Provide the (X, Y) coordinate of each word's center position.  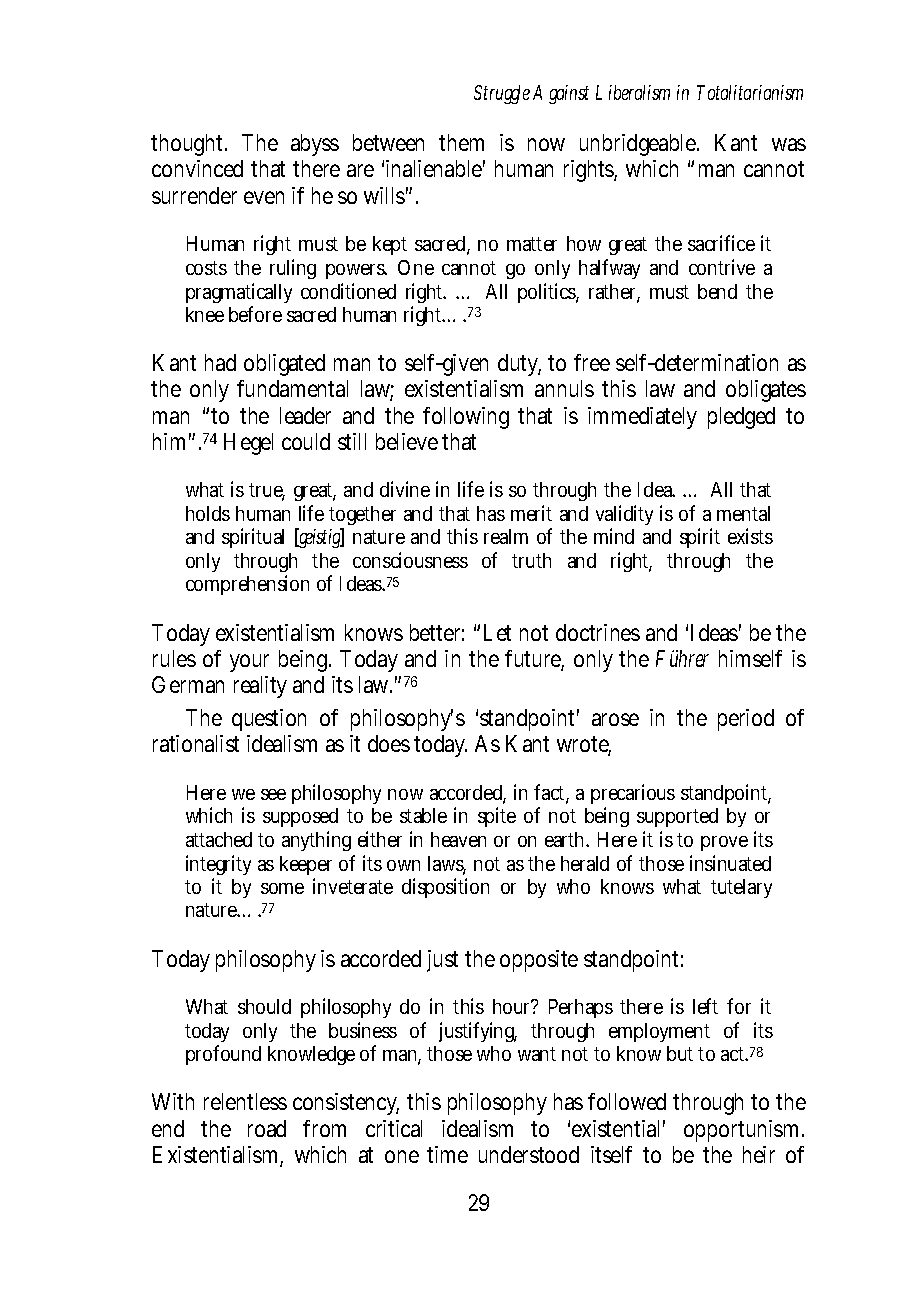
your (249, 663)
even (264, 197)
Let (497, 632)
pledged (741, 418)
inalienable (435, 168)
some (282, 888)
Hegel (248, 444)
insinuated (730, 863)
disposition (445, 888)
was (789, 144)
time (447, 1154)
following (466, 418)
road (267, 1128)
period (746, 720)
